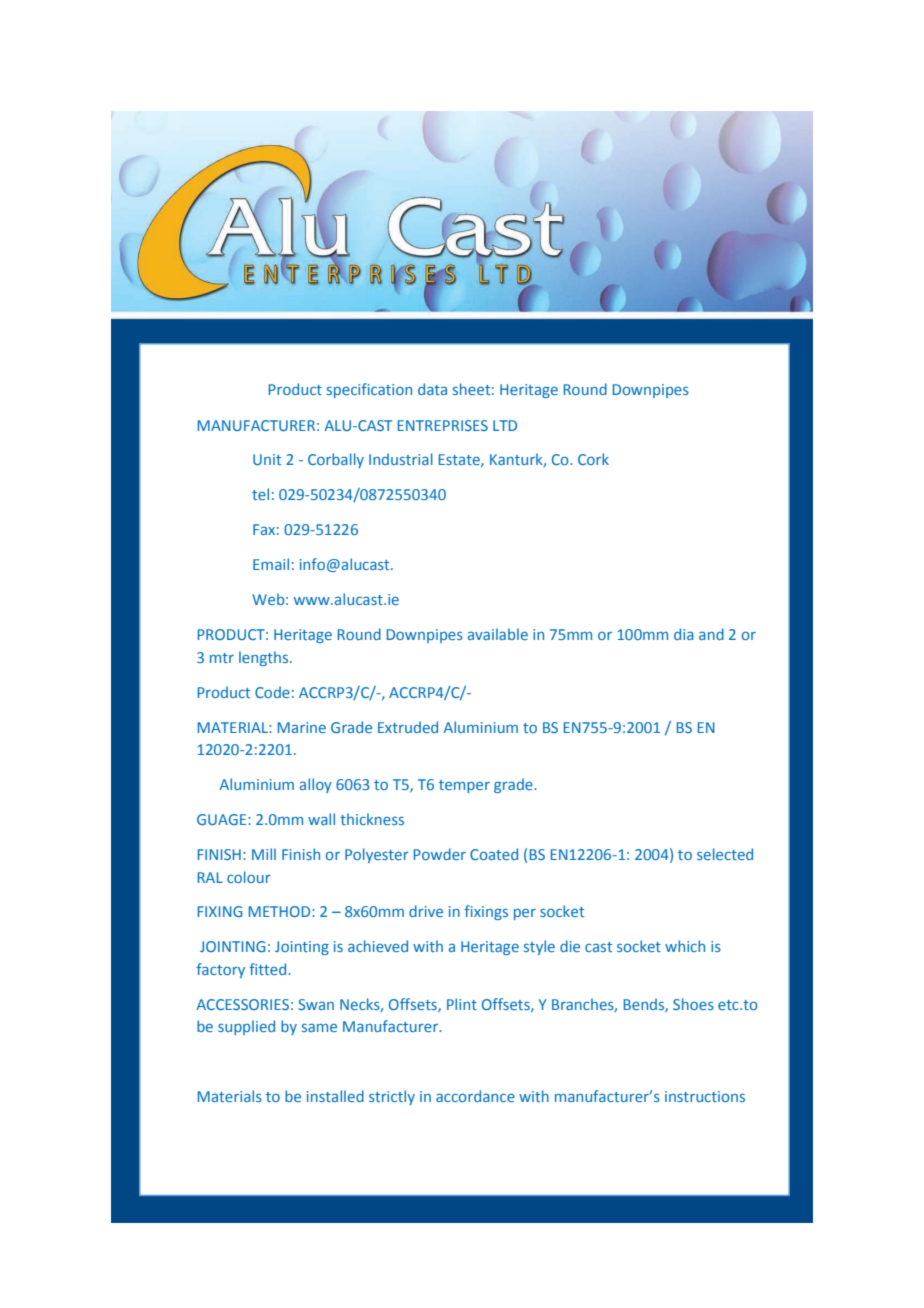  I want to click on Code, so click(272, 692).
